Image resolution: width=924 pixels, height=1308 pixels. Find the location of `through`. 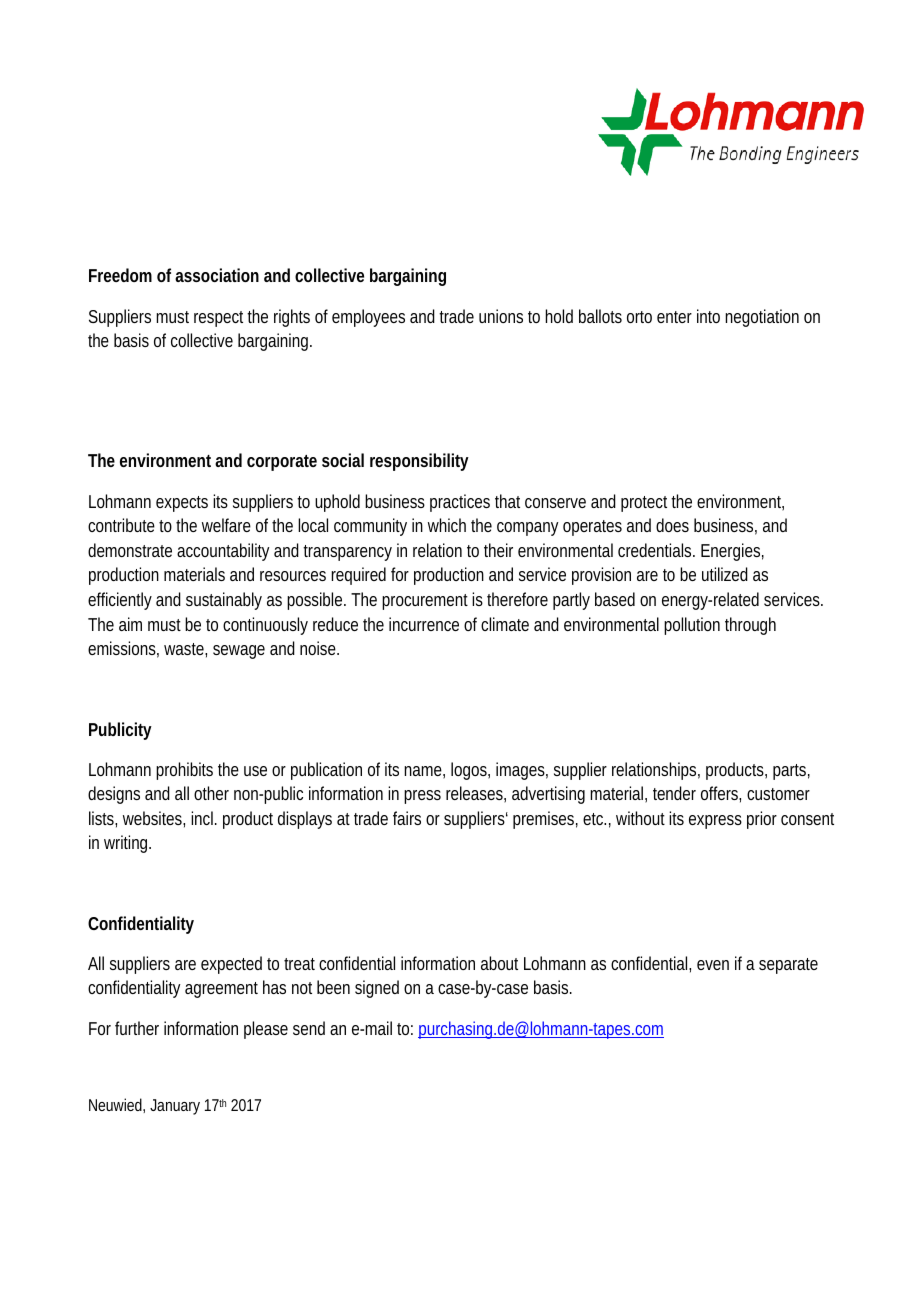

through is located at coordinates (750, 626).
